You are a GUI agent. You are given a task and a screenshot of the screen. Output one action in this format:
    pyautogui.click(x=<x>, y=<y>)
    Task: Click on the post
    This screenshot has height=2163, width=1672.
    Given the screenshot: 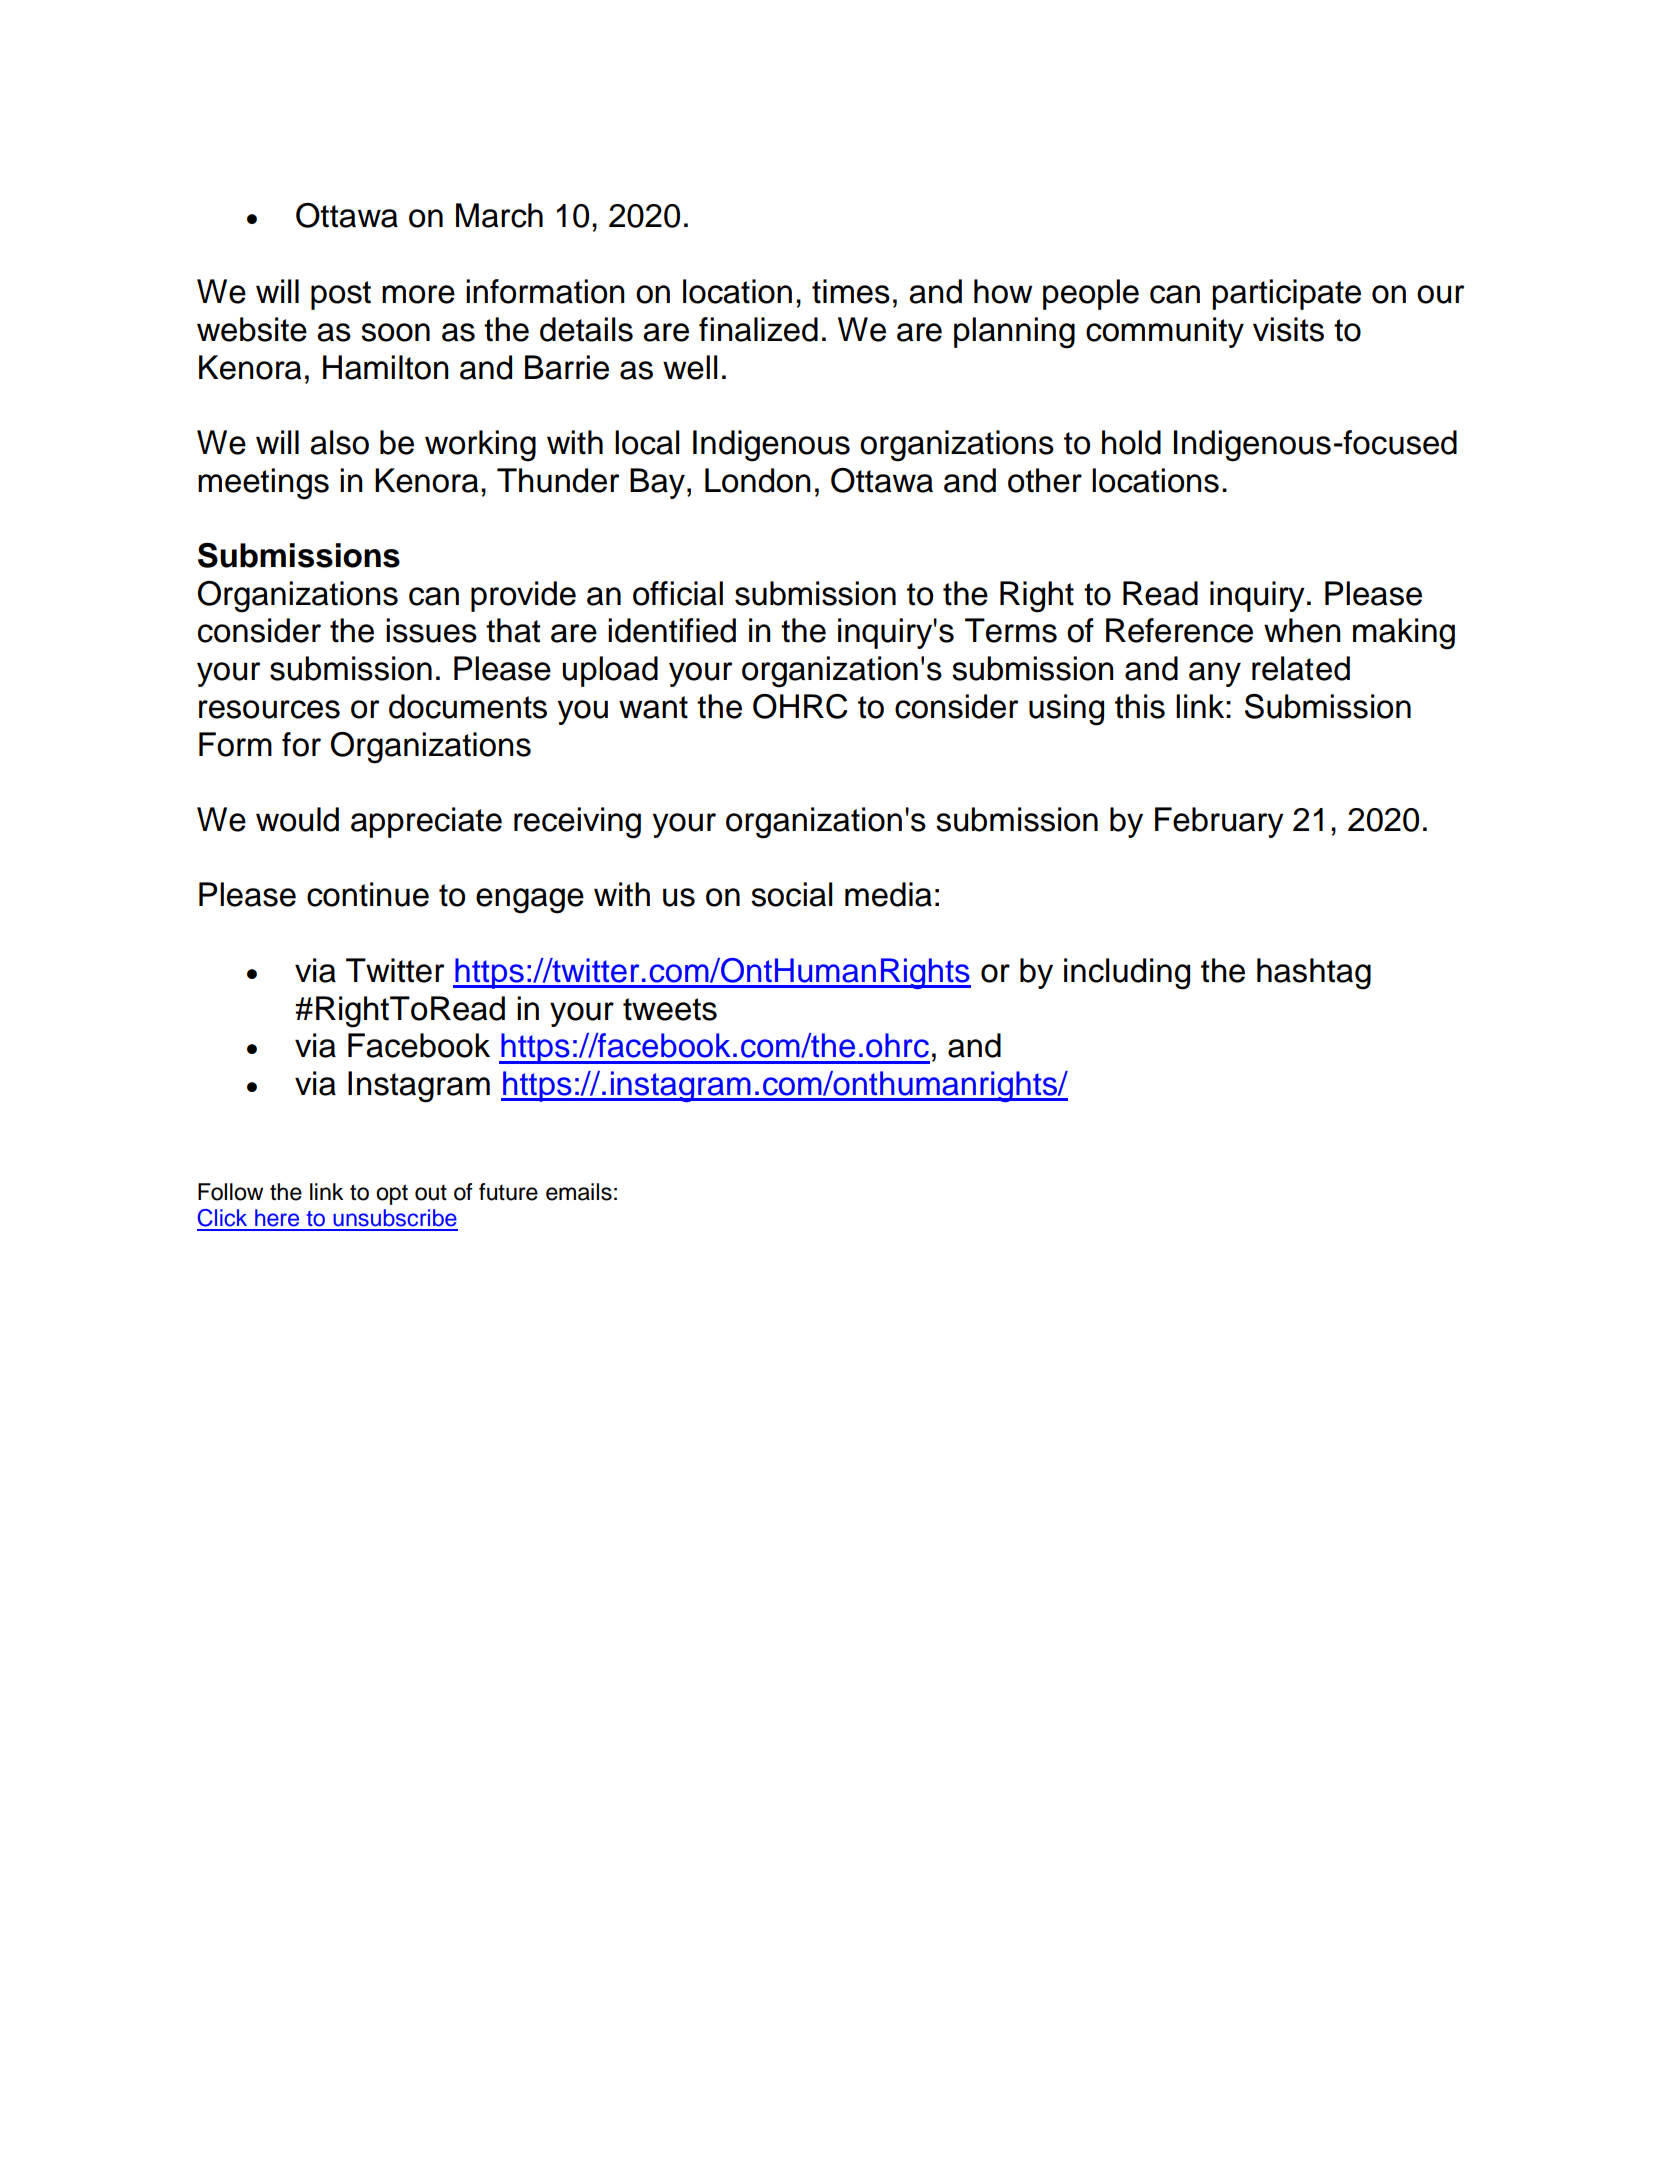 What is the action you would take?
    pyautogui.click(x=341, y=295)
